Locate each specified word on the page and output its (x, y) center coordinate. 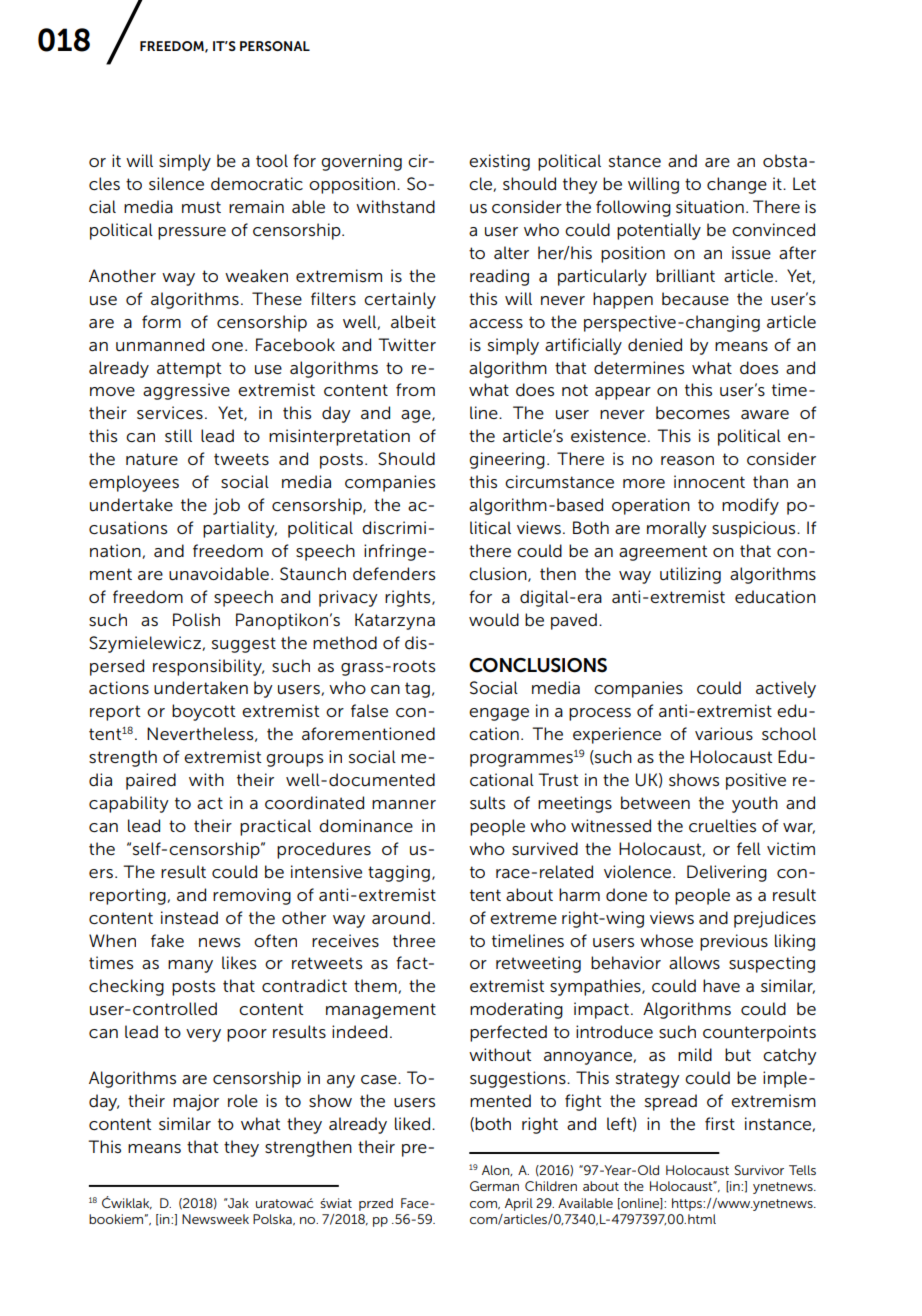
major (196, 1102)
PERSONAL (275, 46)
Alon (497, 1170)
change (737, 185)
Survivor (759, 1170)
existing (499, 162)
